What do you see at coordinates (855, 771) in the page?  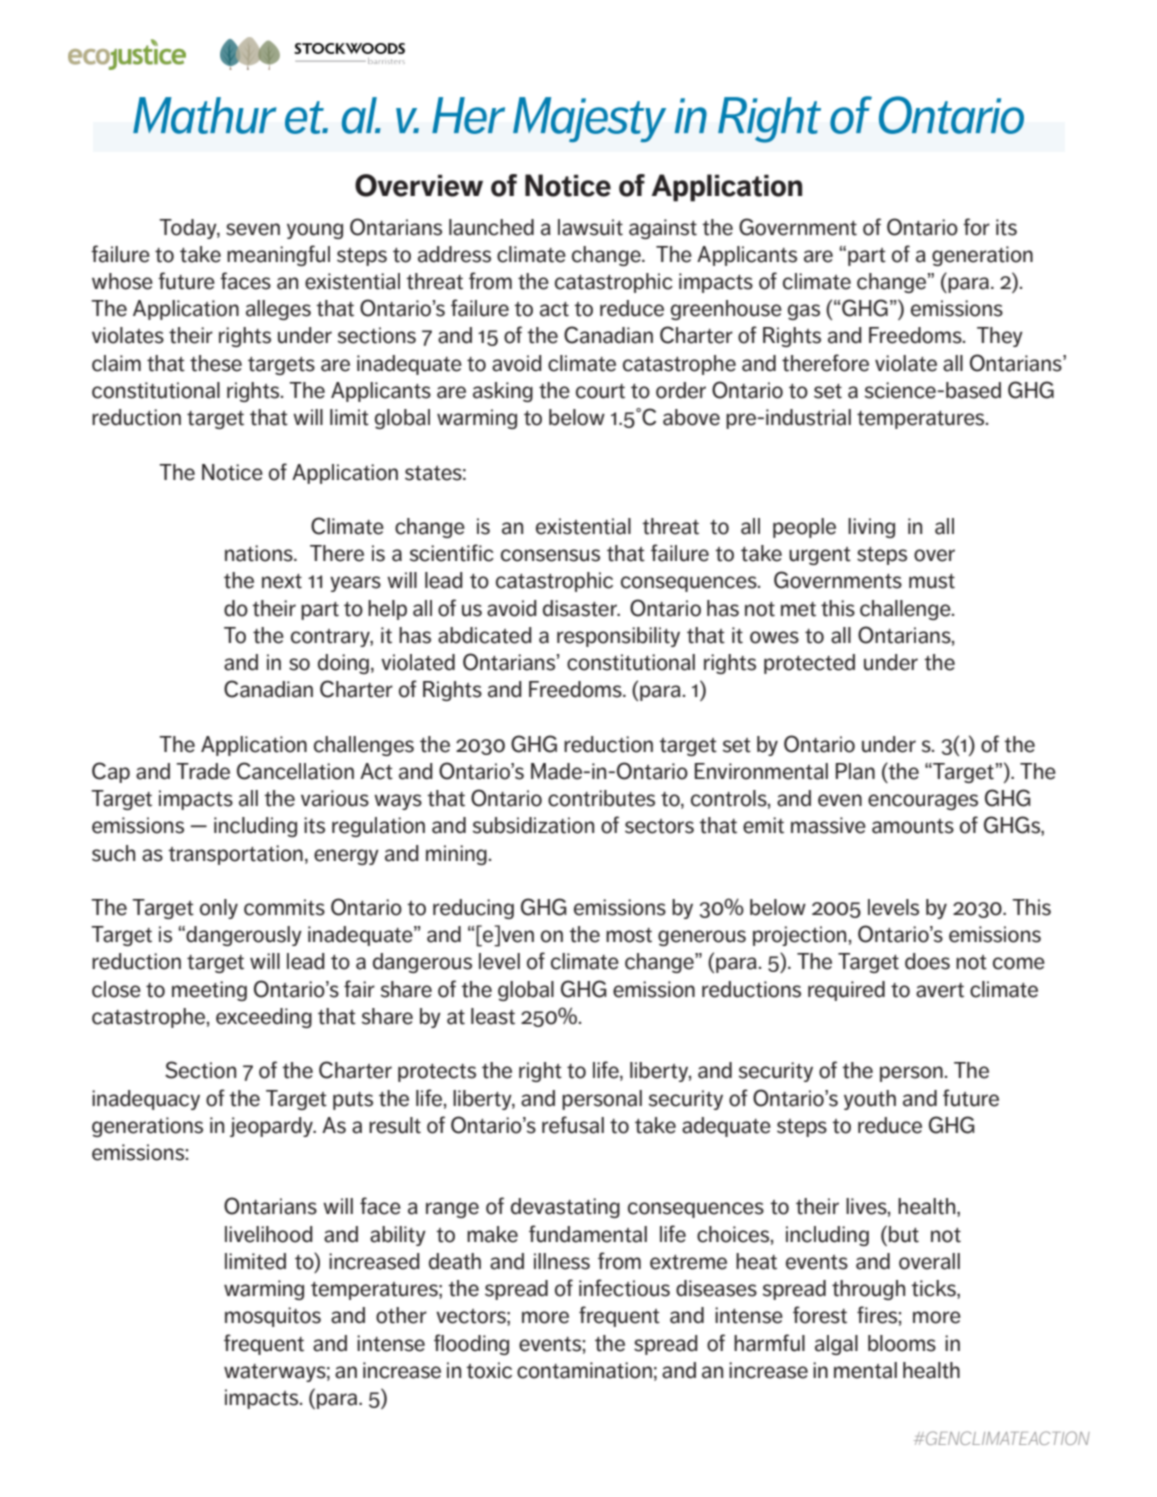 I see `Plan` at bounding box center [855, 771].
